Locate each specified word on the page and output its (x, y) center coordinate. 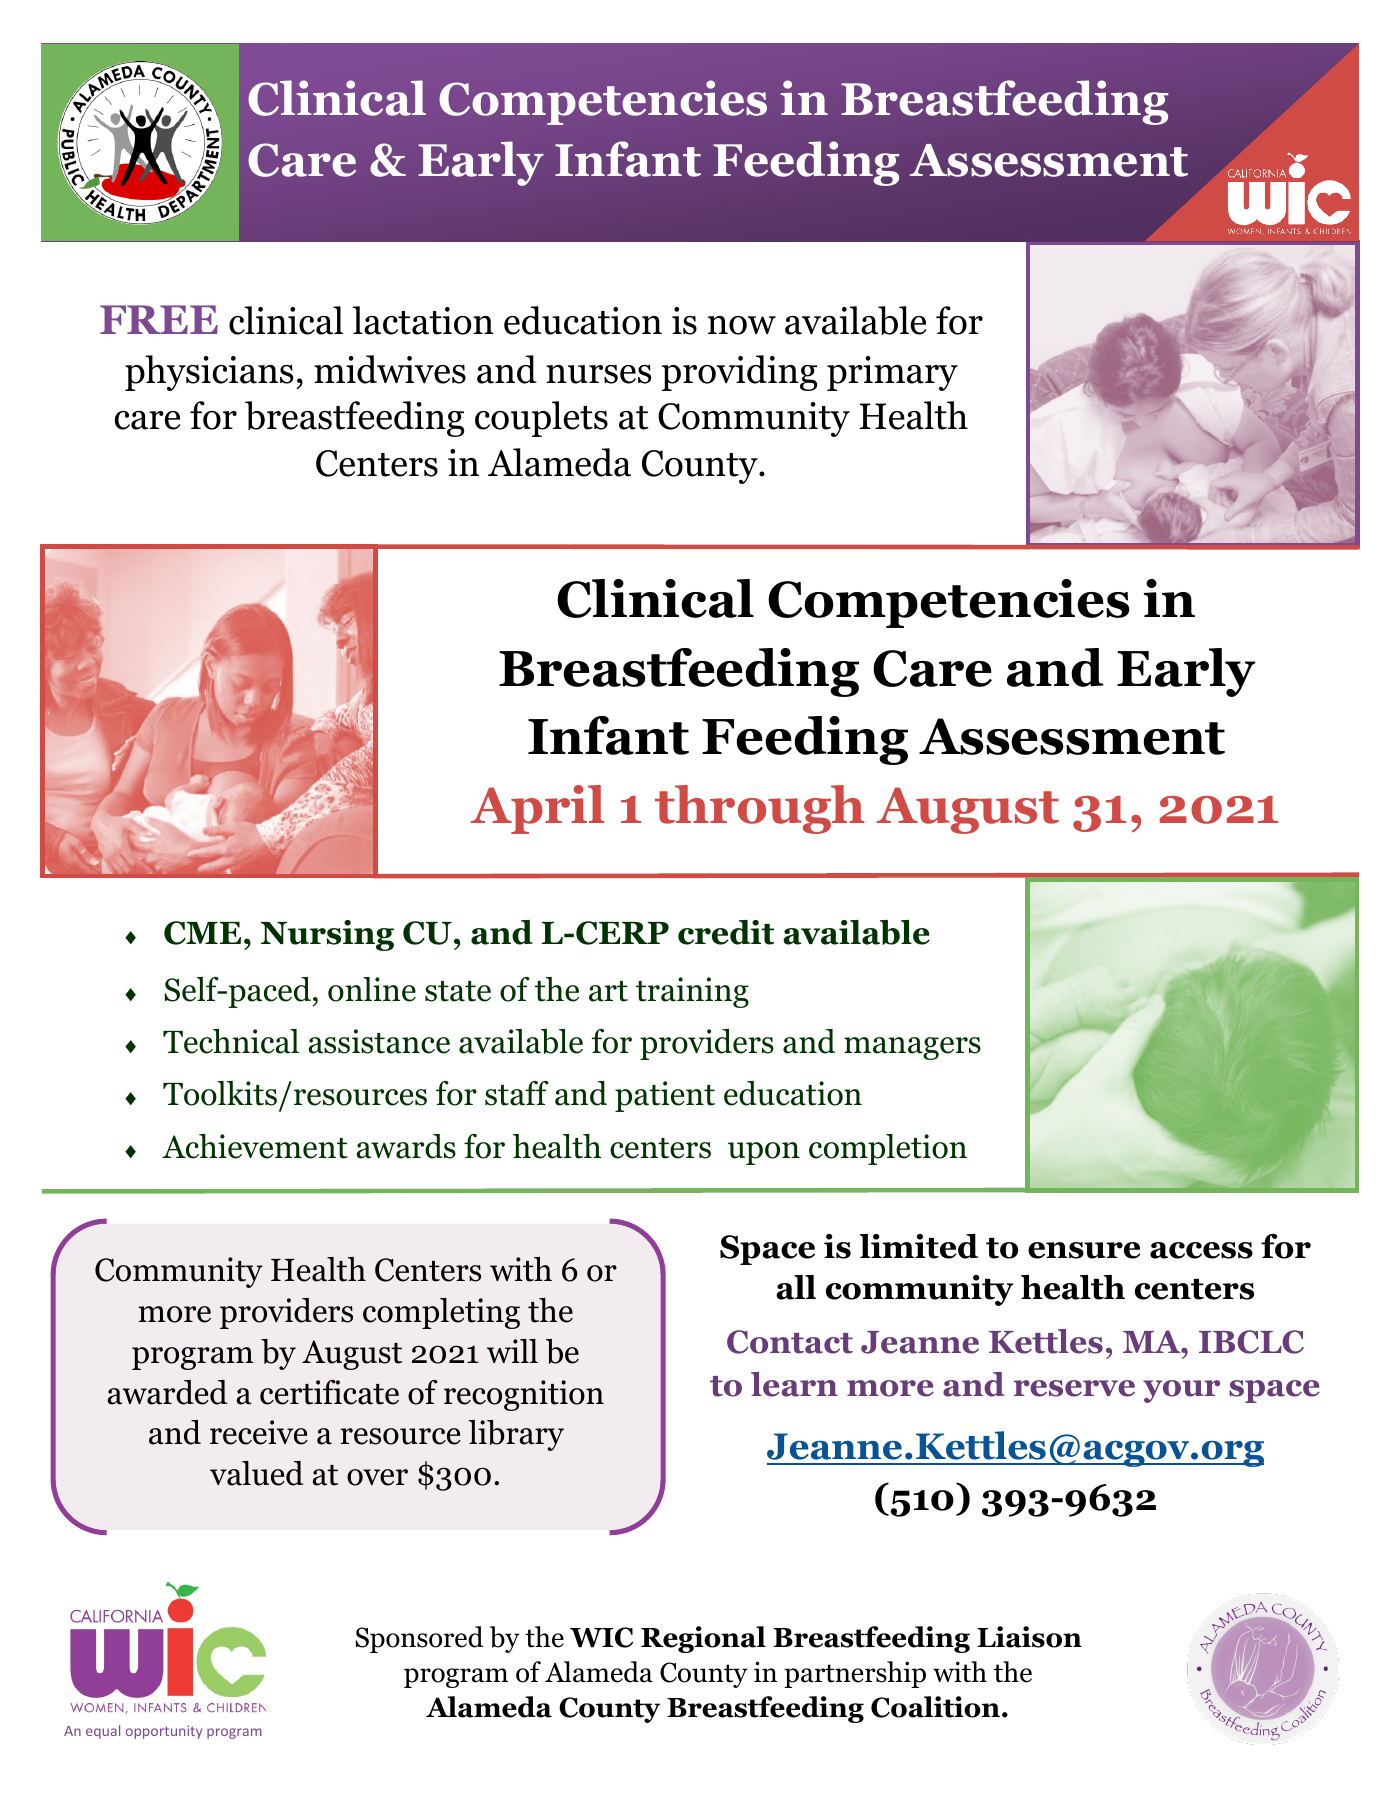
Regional (703, 1639)
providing (739, 373)
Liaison (1029, 1637)
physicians (209, 373)
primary (892, 373)
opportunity (164, 1732)
